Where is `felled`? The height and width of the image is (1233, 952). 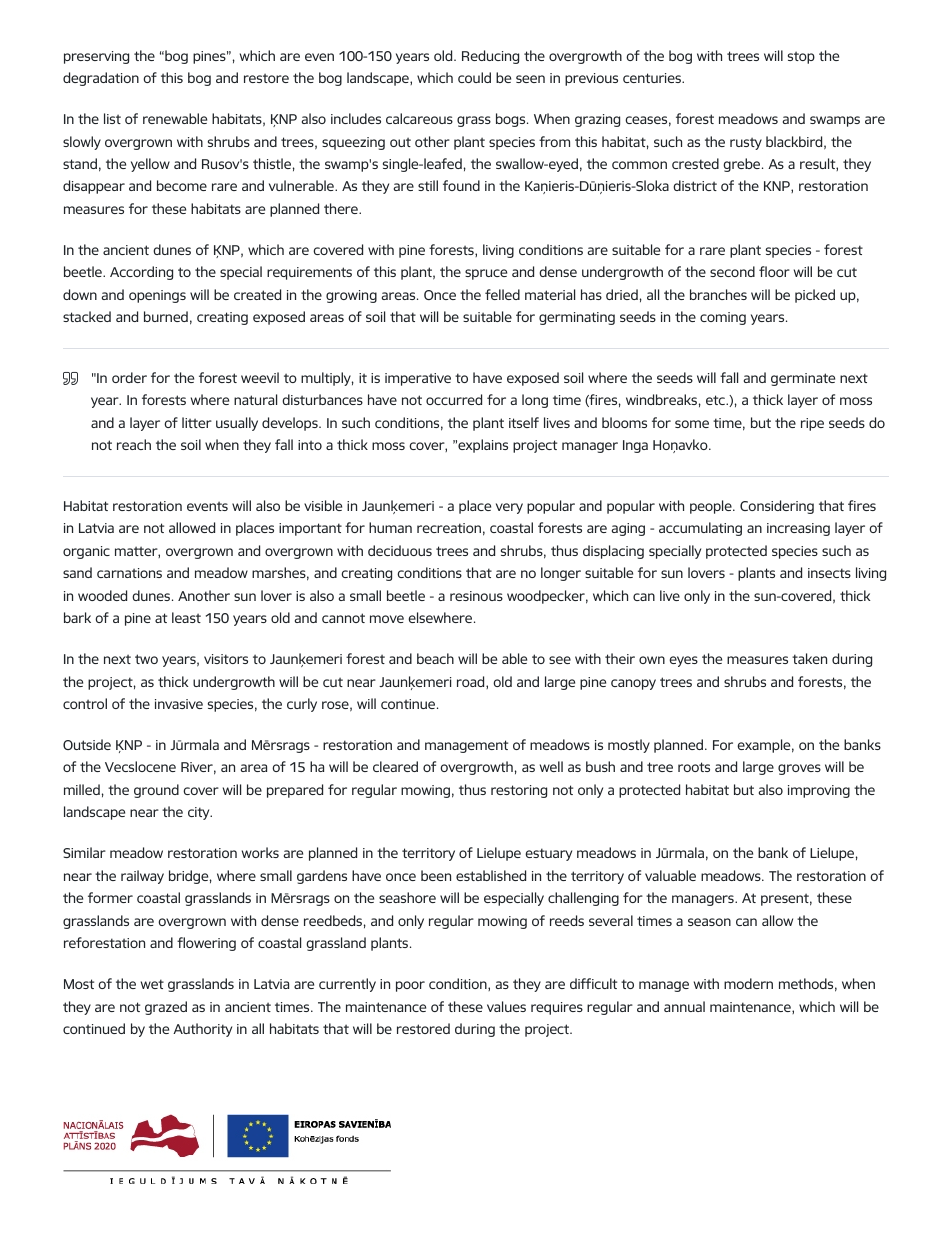 felled is located at coordinates (502, 294).
